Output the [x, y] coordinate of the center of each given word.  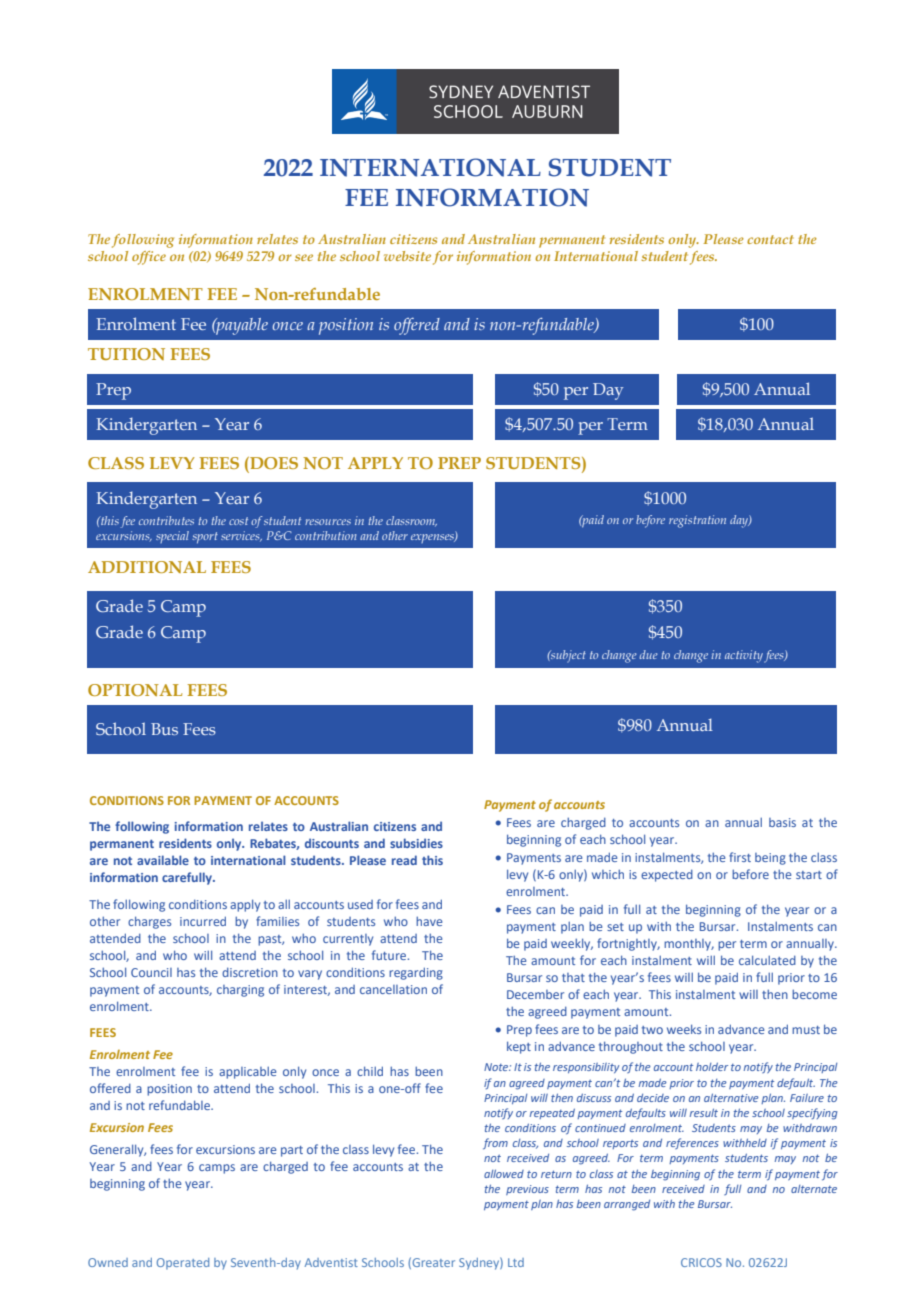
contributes [166, 520]
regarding [416, 973]
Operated [183, 1264]
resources [328, 522]
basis [782, 822]
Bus [164, 729]
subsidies [416, 843]
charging [240, 991]
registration [697, 521]
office [149, 258]
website [407, 256]
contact [770, 239]
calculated [767, 960]
